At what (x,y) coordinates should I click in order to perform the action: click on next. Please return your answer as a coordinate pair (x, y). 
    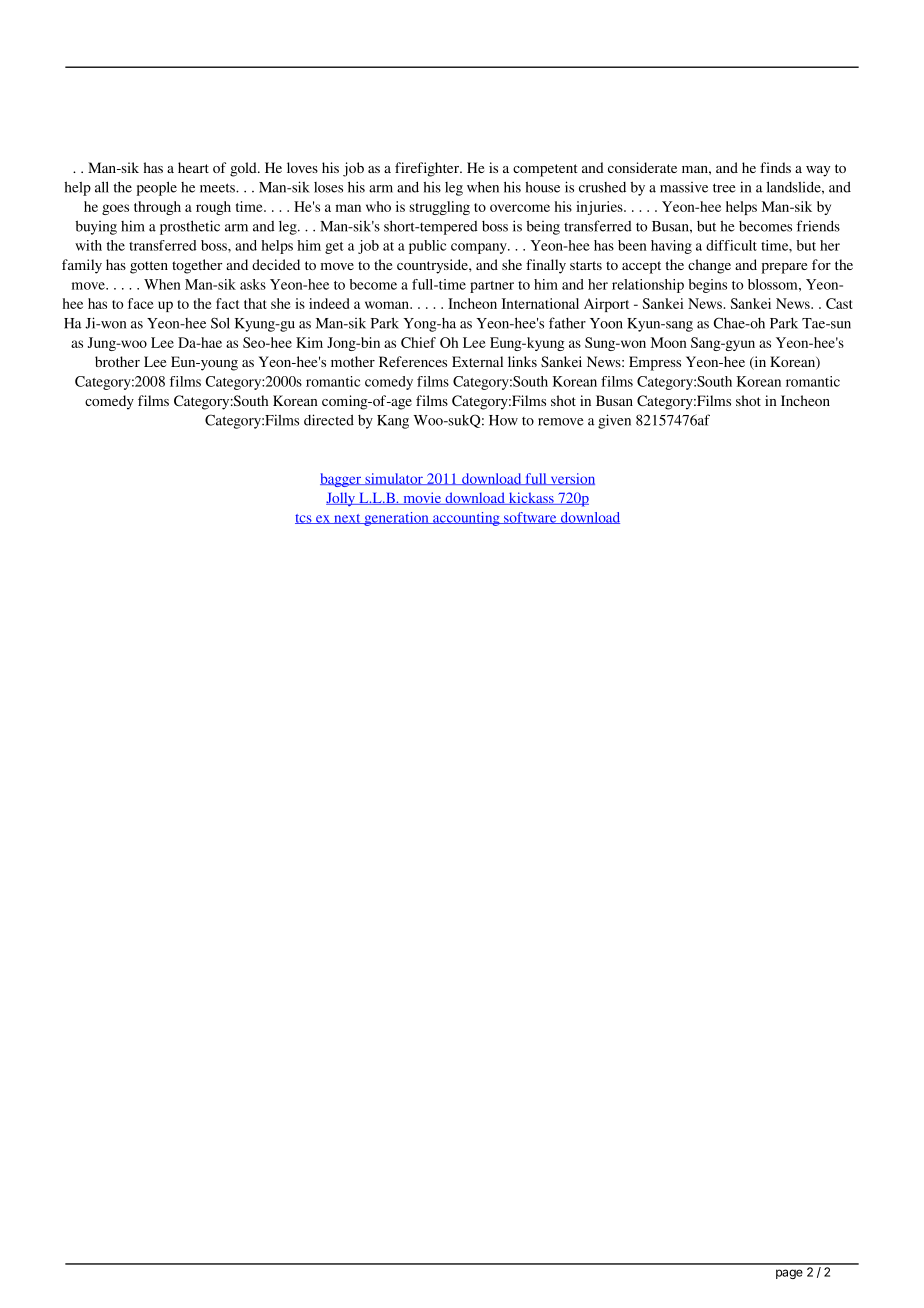
    Looking at the image, I should click on (347, 519).
